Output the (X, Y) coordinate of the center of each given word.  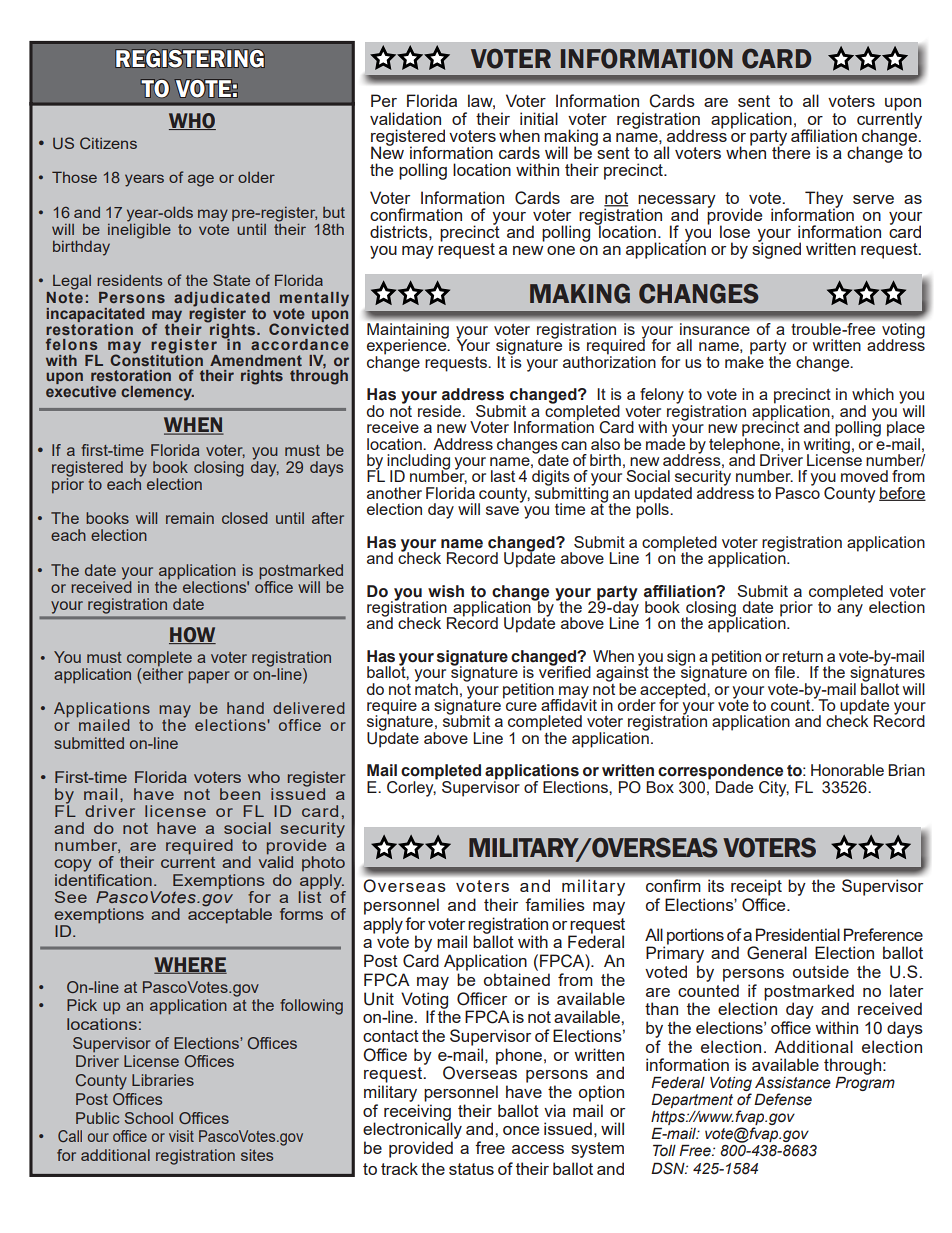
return (803, 656)
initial (539, 118)
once (521, 1130)
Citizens (108, 143)
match (436, 687)
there (791, 151)
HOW (192, 635)
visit (181, 1136)
